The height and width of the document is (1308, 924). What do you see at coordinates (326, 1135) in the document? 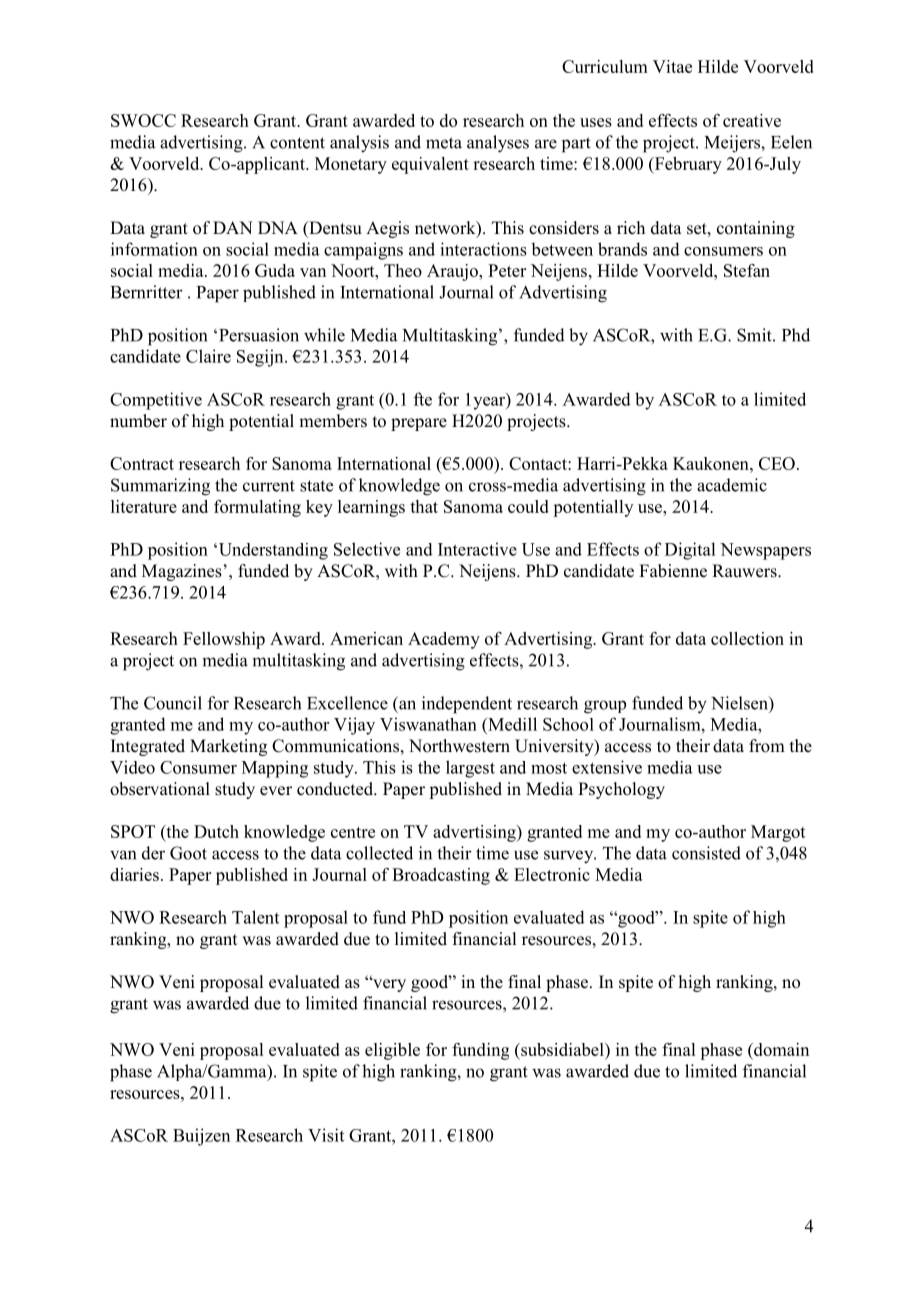
I see `Visit` at bounding box center [326, 1135].
